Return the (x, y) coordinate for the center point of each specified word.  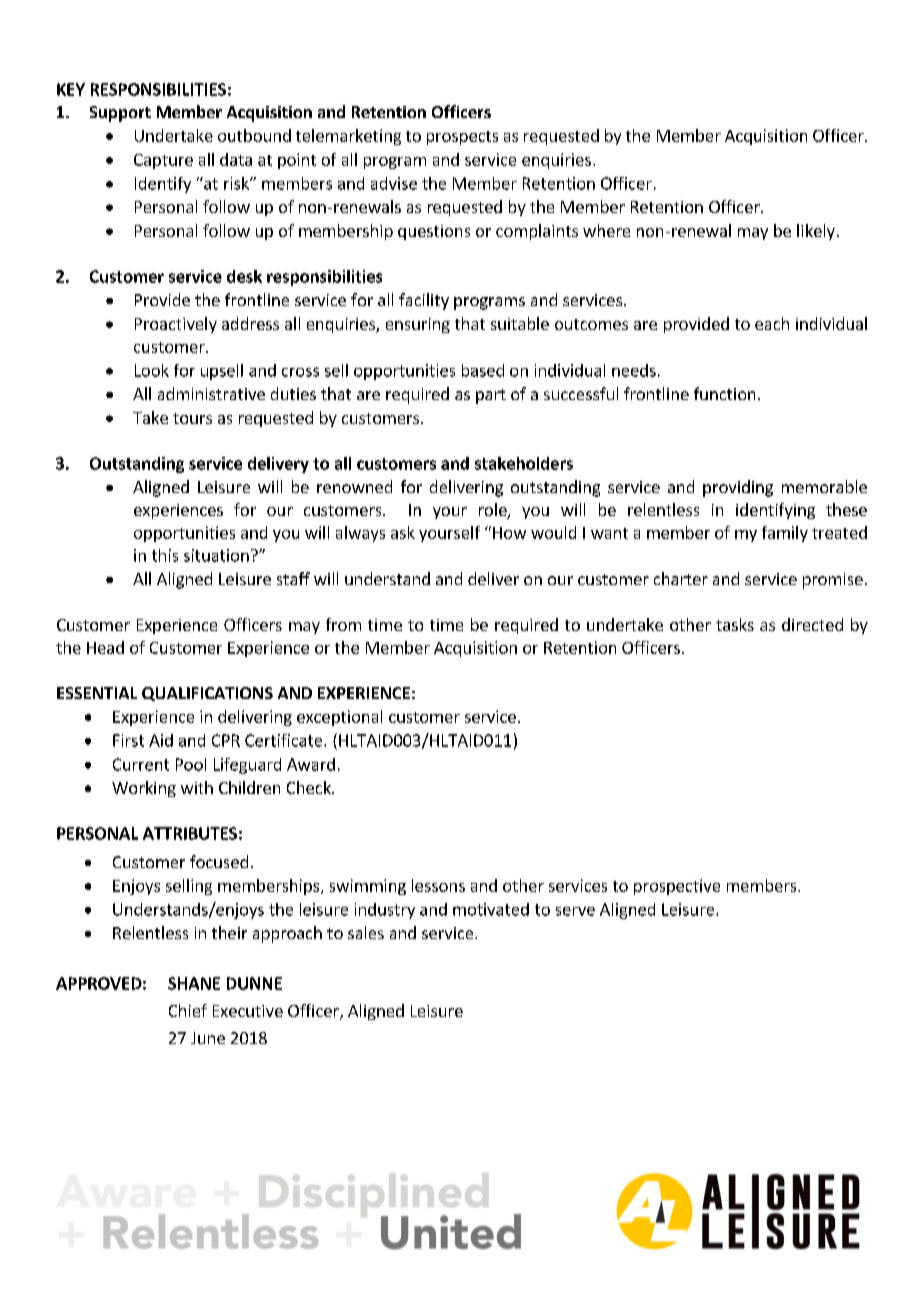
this (165, 555)
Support (120, 114)
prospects (462, 138)
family (785, 534)
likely (816, 232)
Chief (188, 1010)
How (509, 533)
